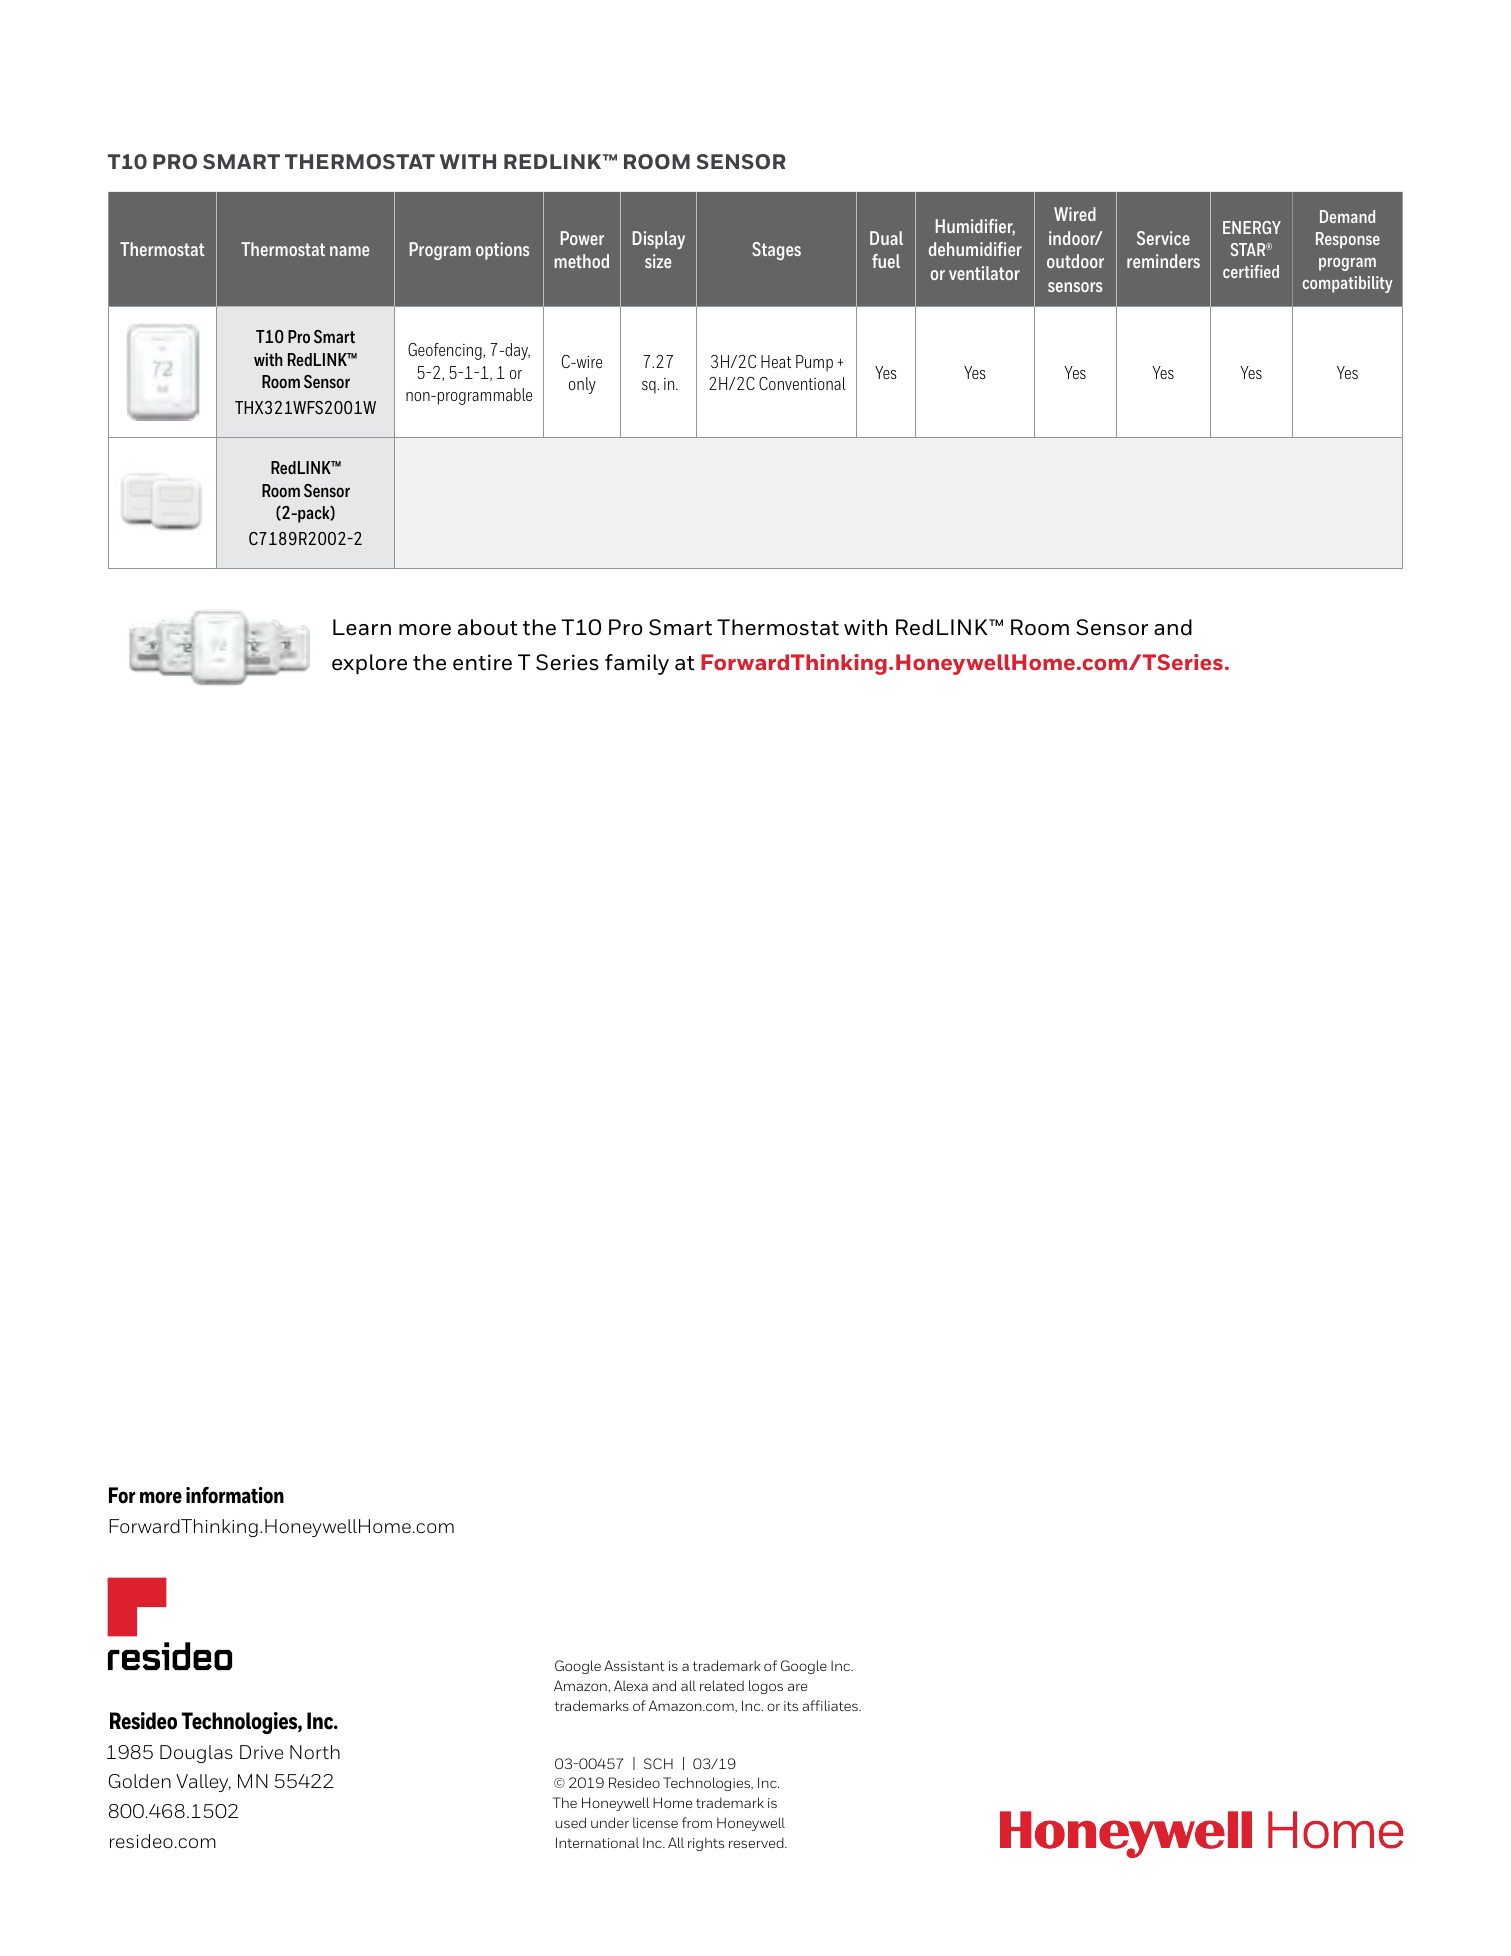  What do you see at coordinates (1163, 261) in the image?
I see `reminders` at bounding box center [1163, 261].
